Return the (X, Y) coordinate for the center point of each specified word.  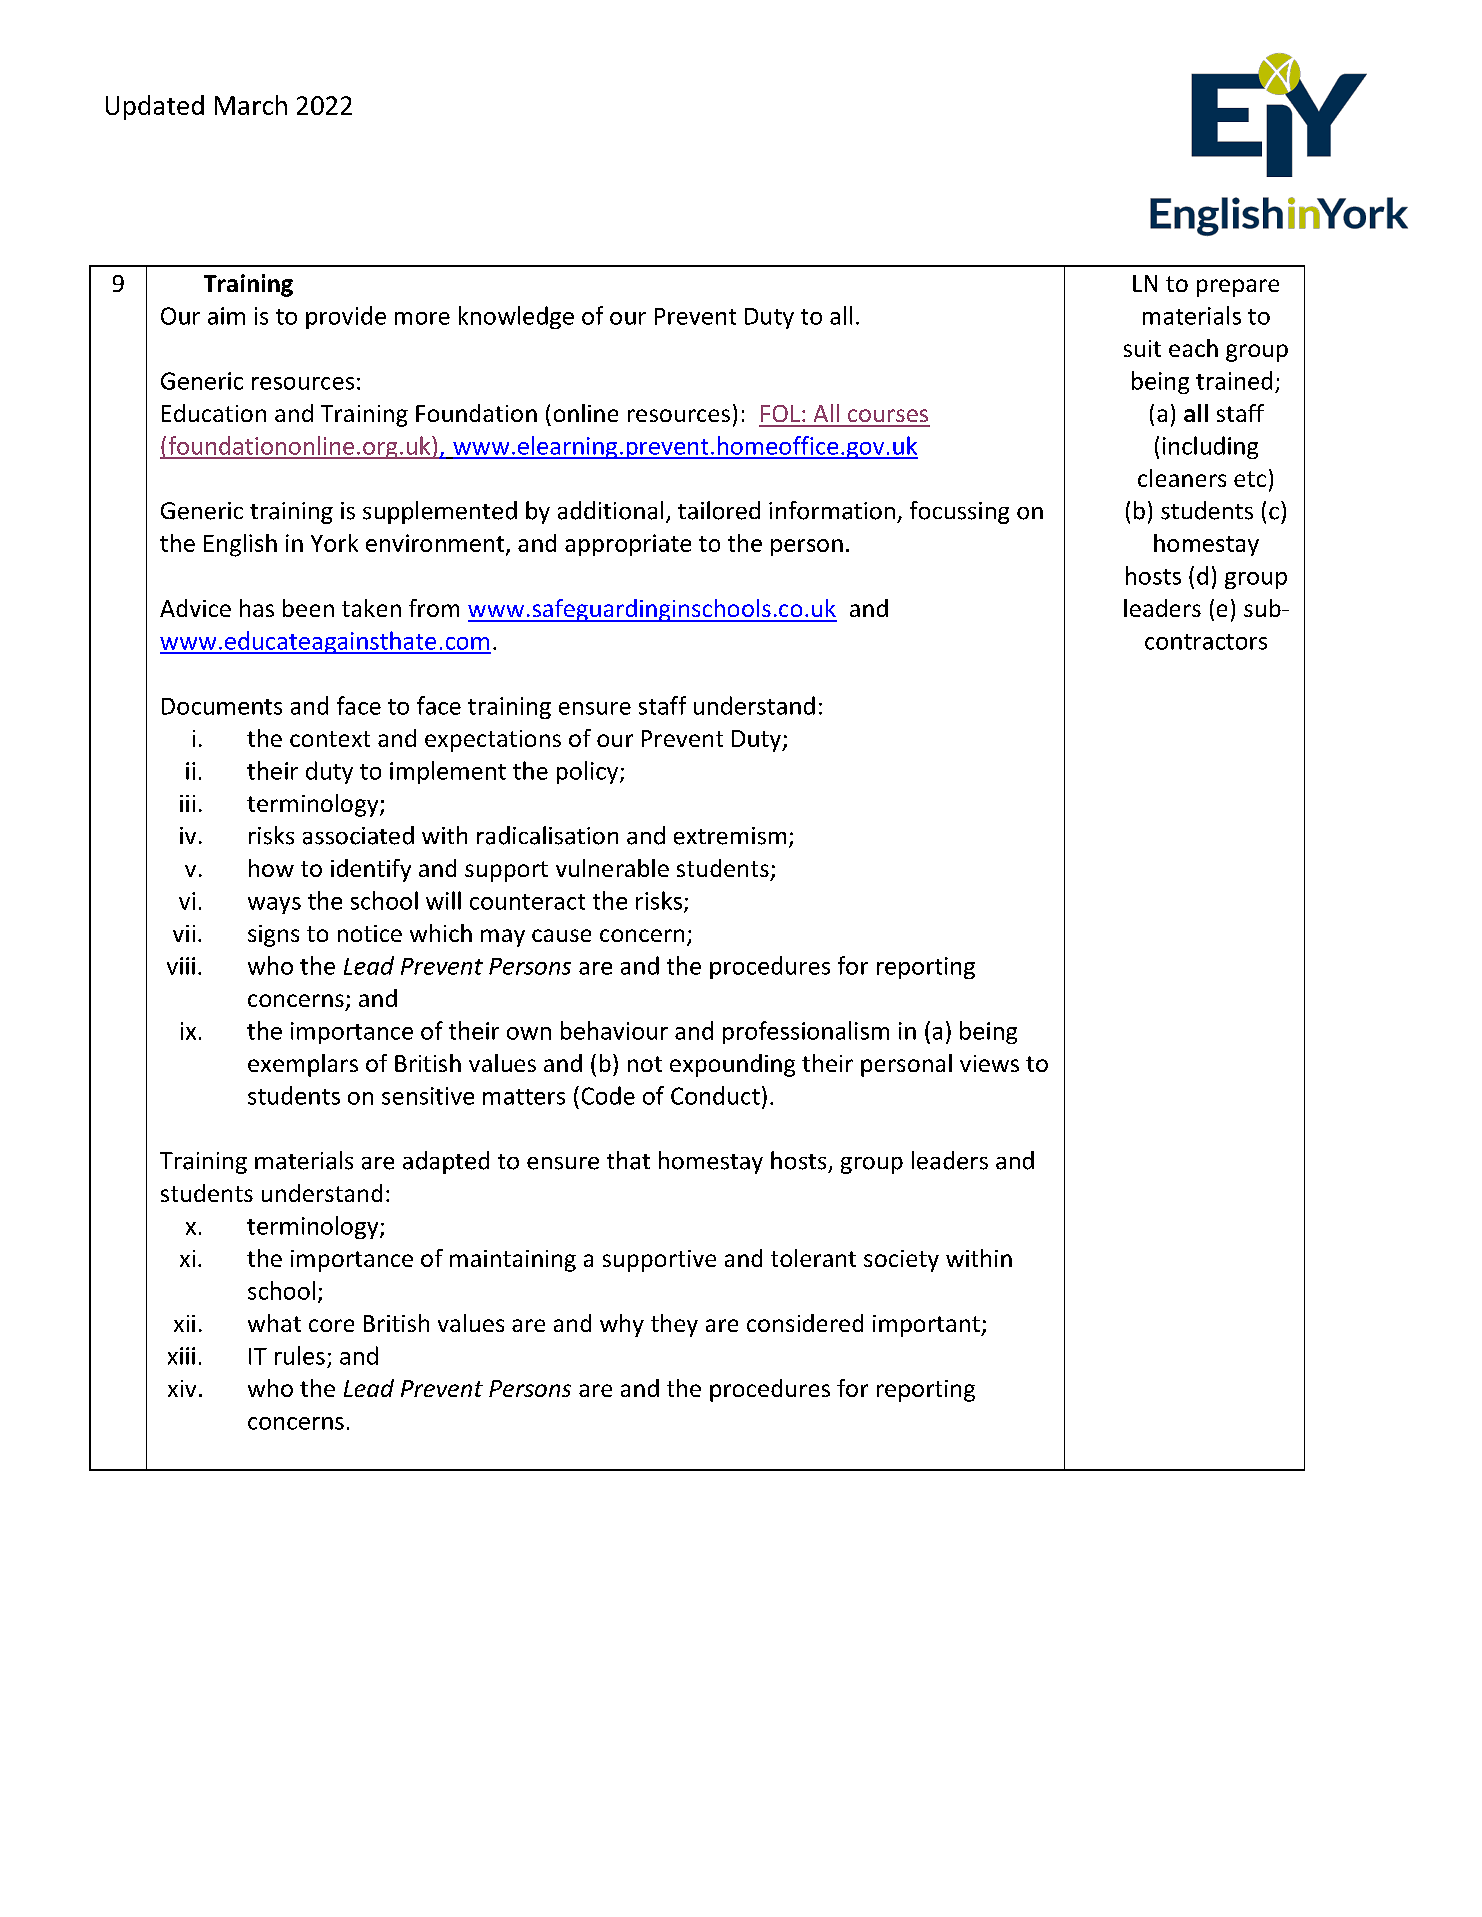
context (330, 739)
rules (300, 1355)
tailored (719, 510)
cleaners (1182, 478)
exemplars (303, 1065)
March (251, 105)
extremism (730, 836)
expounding (732, 1065)
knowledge (516, 317)
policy (589, 772)
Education (214, 413)
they (674, 1325)
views (989, 1063)
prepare (1238, 288)
